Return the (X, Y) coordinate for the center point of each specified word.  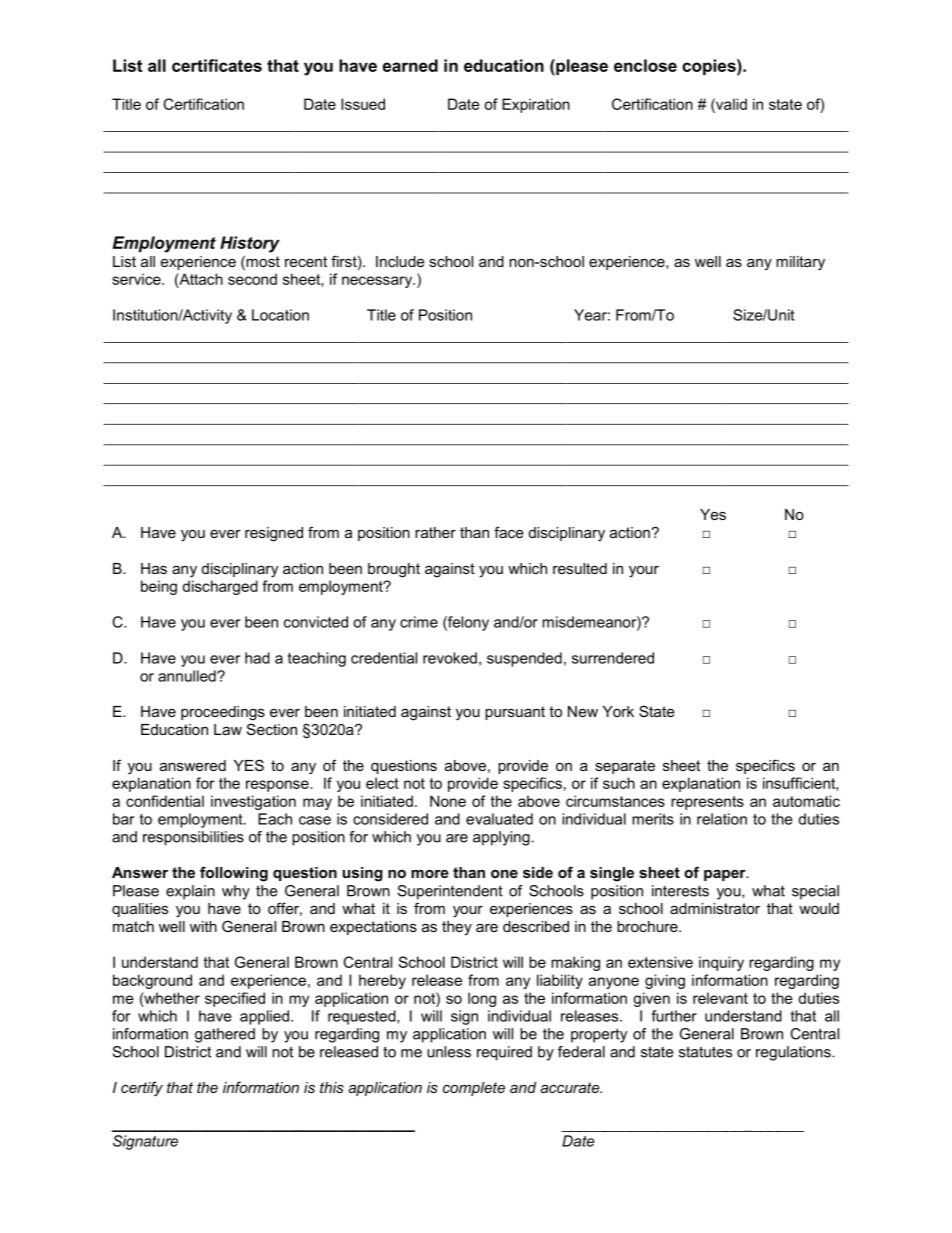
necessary (378, 282)
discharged (220, 587)
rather (435, 532)
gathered (225, 1035)
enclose (645, 65)
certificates (217, 65)
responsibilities (193, 838)
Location (280, 315)
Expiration (536, 105)
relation (722, 819)
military (800, 263)
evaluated (499, 819)
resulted (580, 568)
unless (449, 1052)
